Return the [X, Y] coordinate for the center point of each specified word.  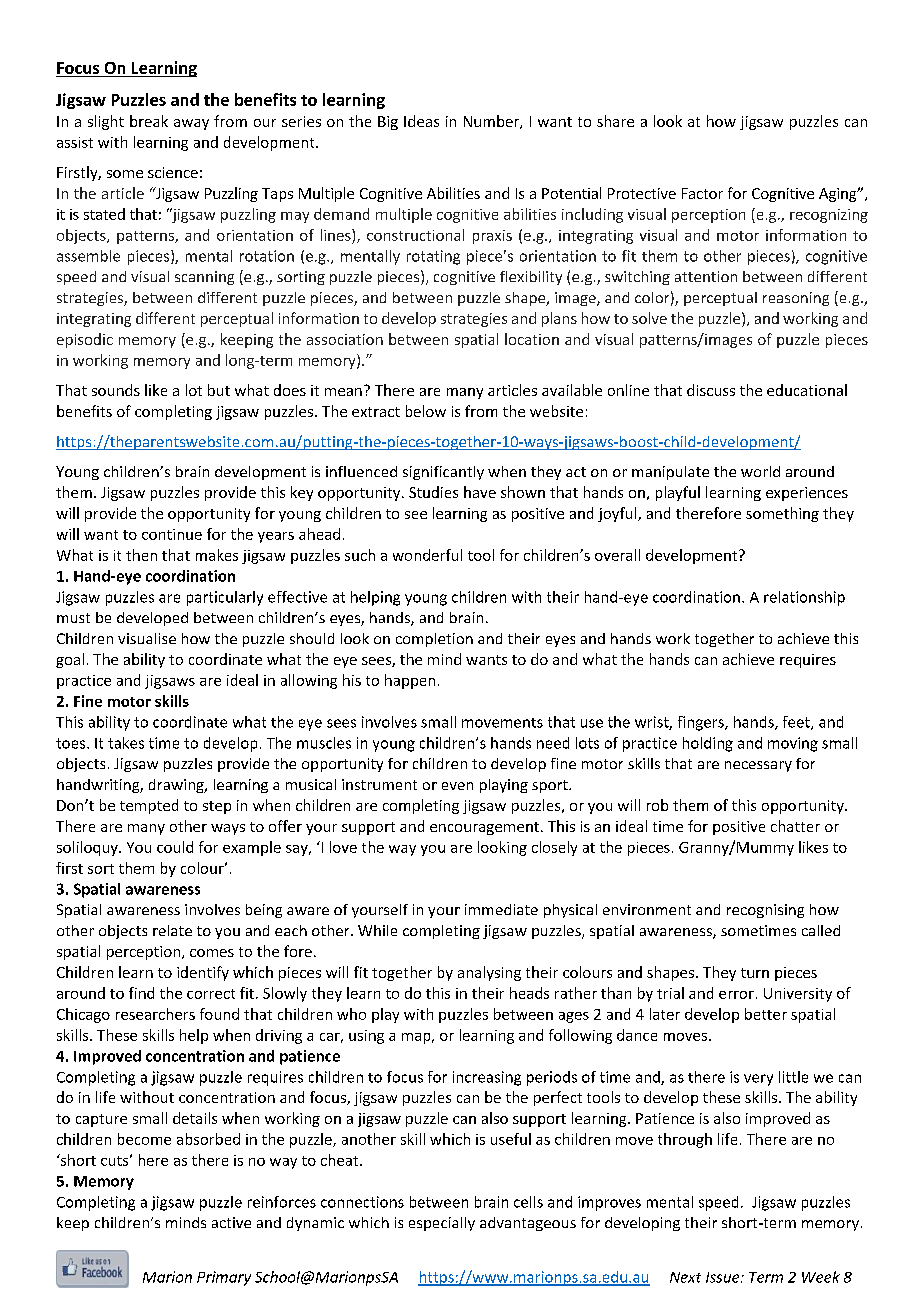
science [173, 172]
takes [126, 743]
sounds [116, 390]
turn [755, 973]
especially [442, 1224]
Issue [724, 1277]
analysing [489, 973]
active [231, 1222]
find [141, 993]
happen [410, 681]
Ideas [421, 121]
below [426, 411]
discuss [711, 390]
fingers [702, 723]
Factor [702, 193]
